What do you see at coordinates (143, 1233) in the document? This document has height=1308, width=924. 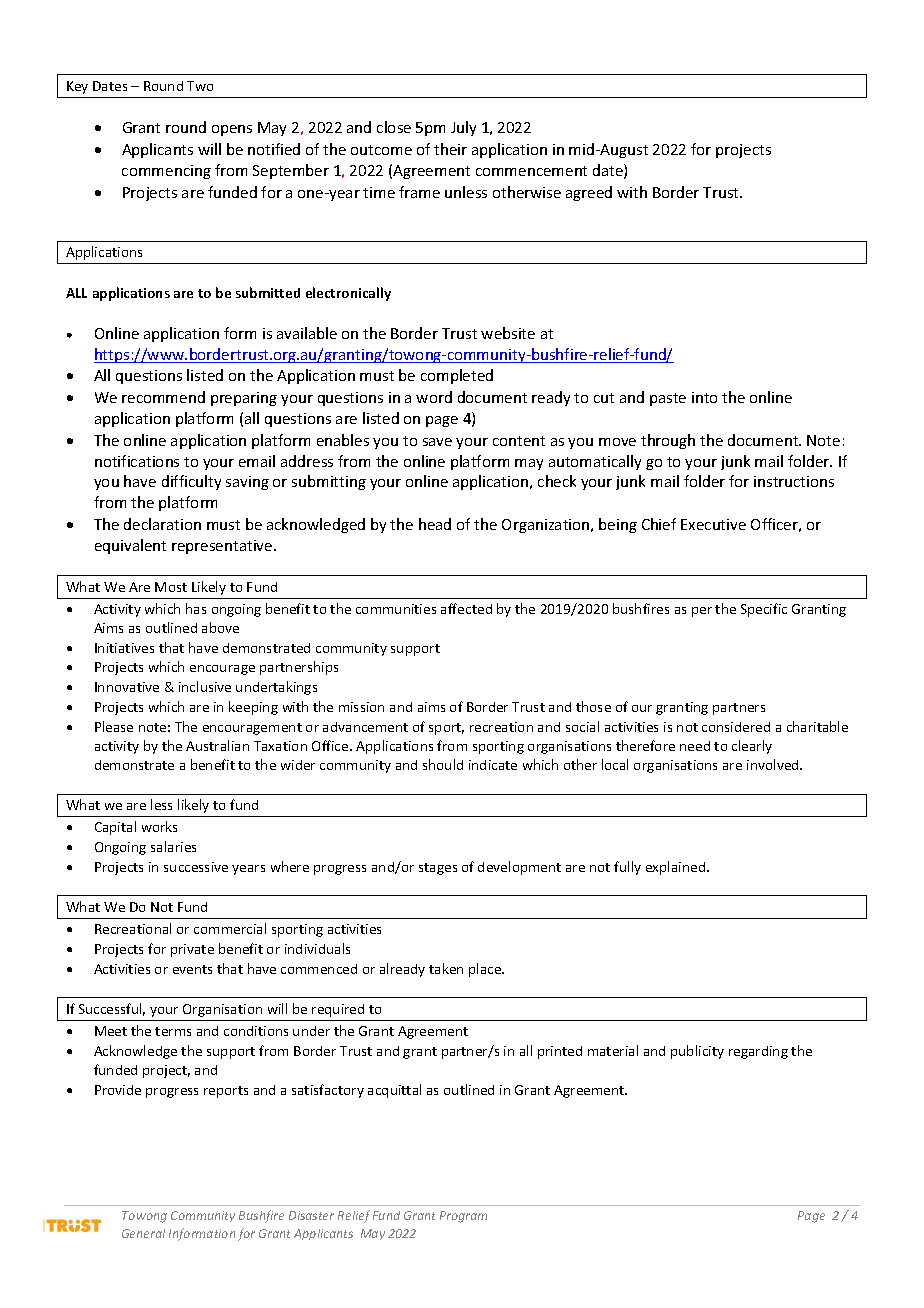 I see `General` at bounding box center [143, 1233].
